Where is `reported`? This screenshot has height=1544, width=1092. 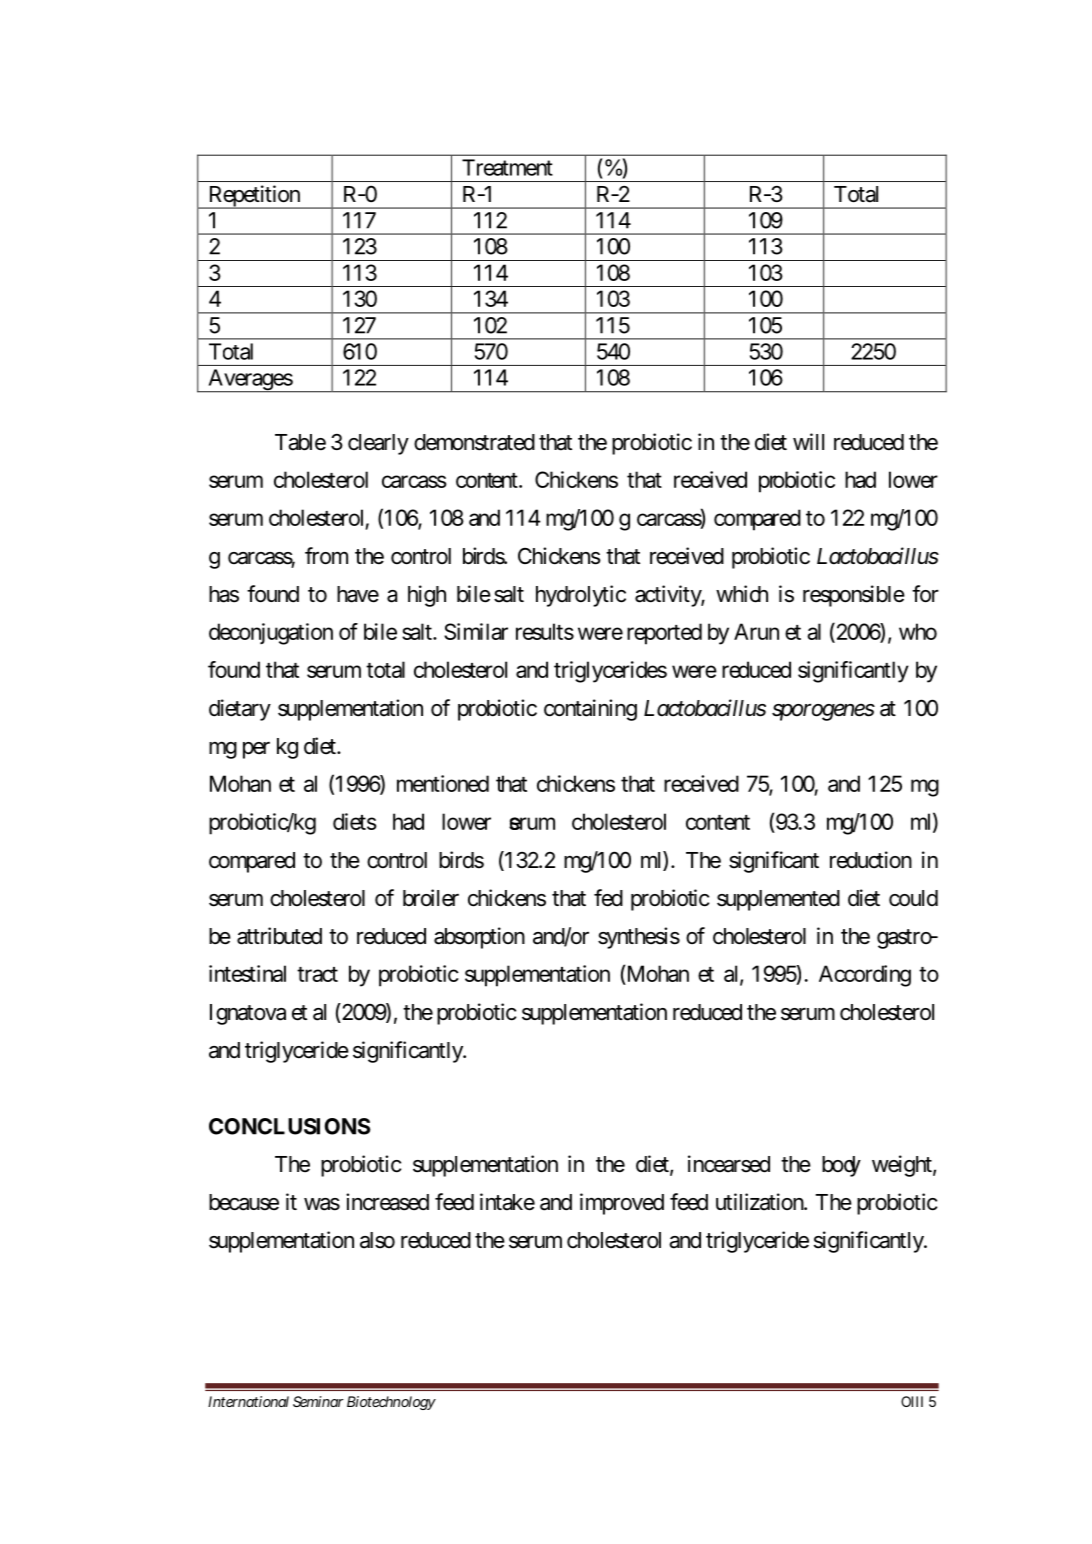 reported is located at coordinates (664, 634).
